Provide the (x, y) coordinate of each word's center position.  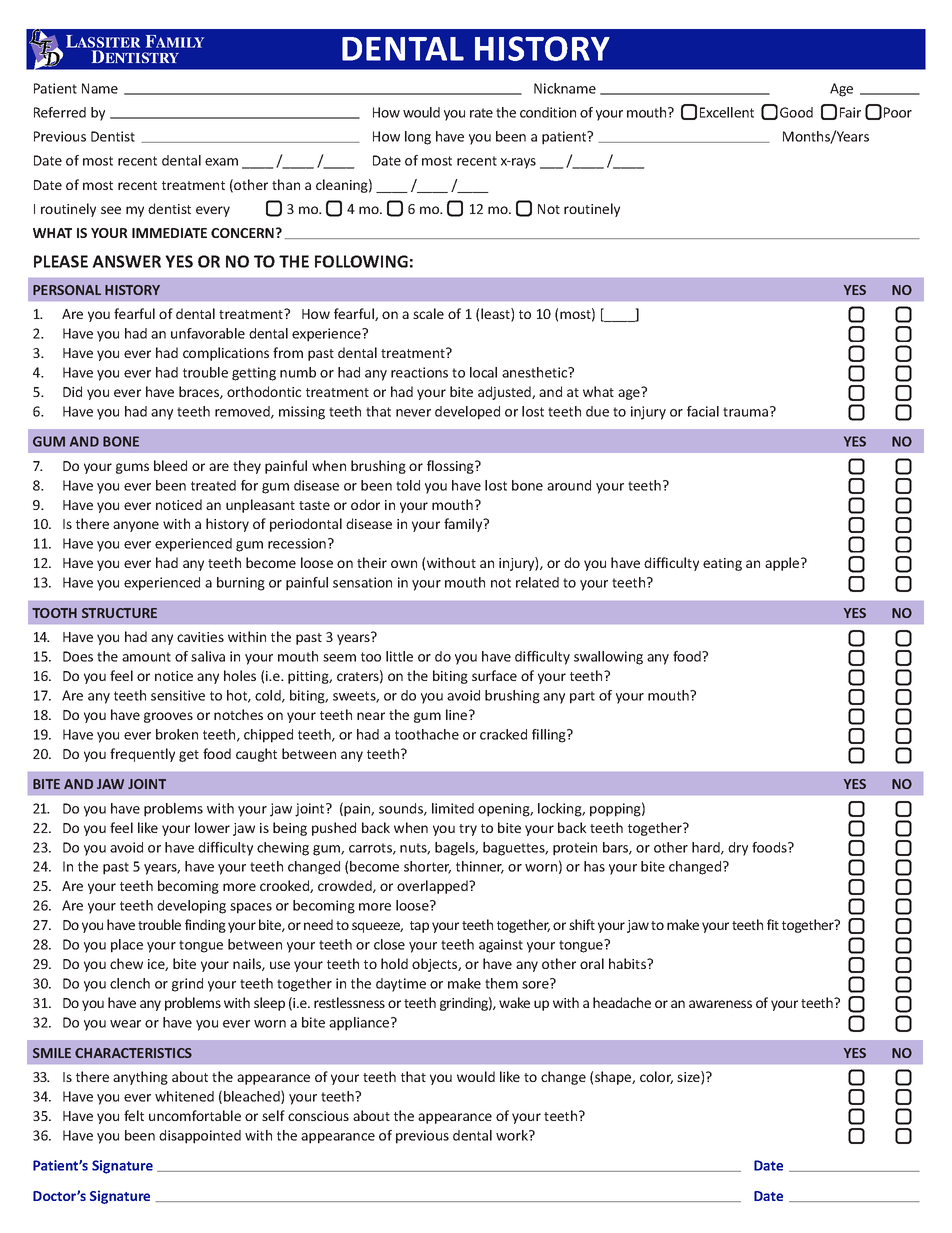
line (458, 714)
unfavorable (208, 333)
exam (221, 162)
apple (783, 564)
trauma (747, 411)
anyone (136, 526)
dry (738, 849)
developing (191, 907)
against (501, 946)
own (404, 564)
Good (796, 112)
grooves (168, 717)
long (418, 138)
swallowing (608, 658)
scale (428, 313)
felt (134, 1115)
